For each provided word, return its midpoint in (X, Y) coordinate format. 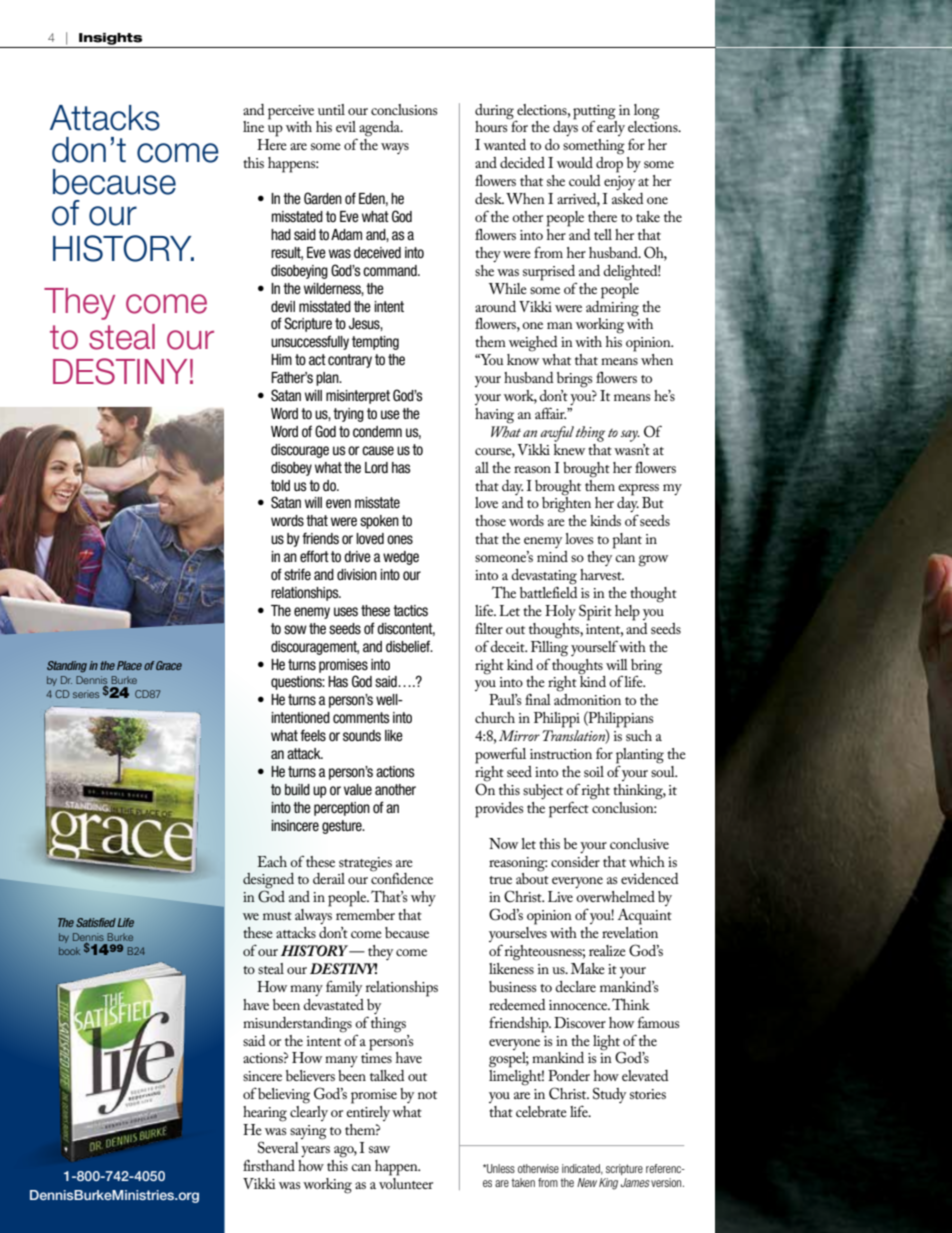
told (280, 486)
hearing (265, 1114)
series (86, 694)
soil (594, 771)
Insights (110, 39)
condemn (377, 431)
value (358, 790)
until (331, 109)
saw (379, 1149)
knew (569, 448)
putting (594, 112)
